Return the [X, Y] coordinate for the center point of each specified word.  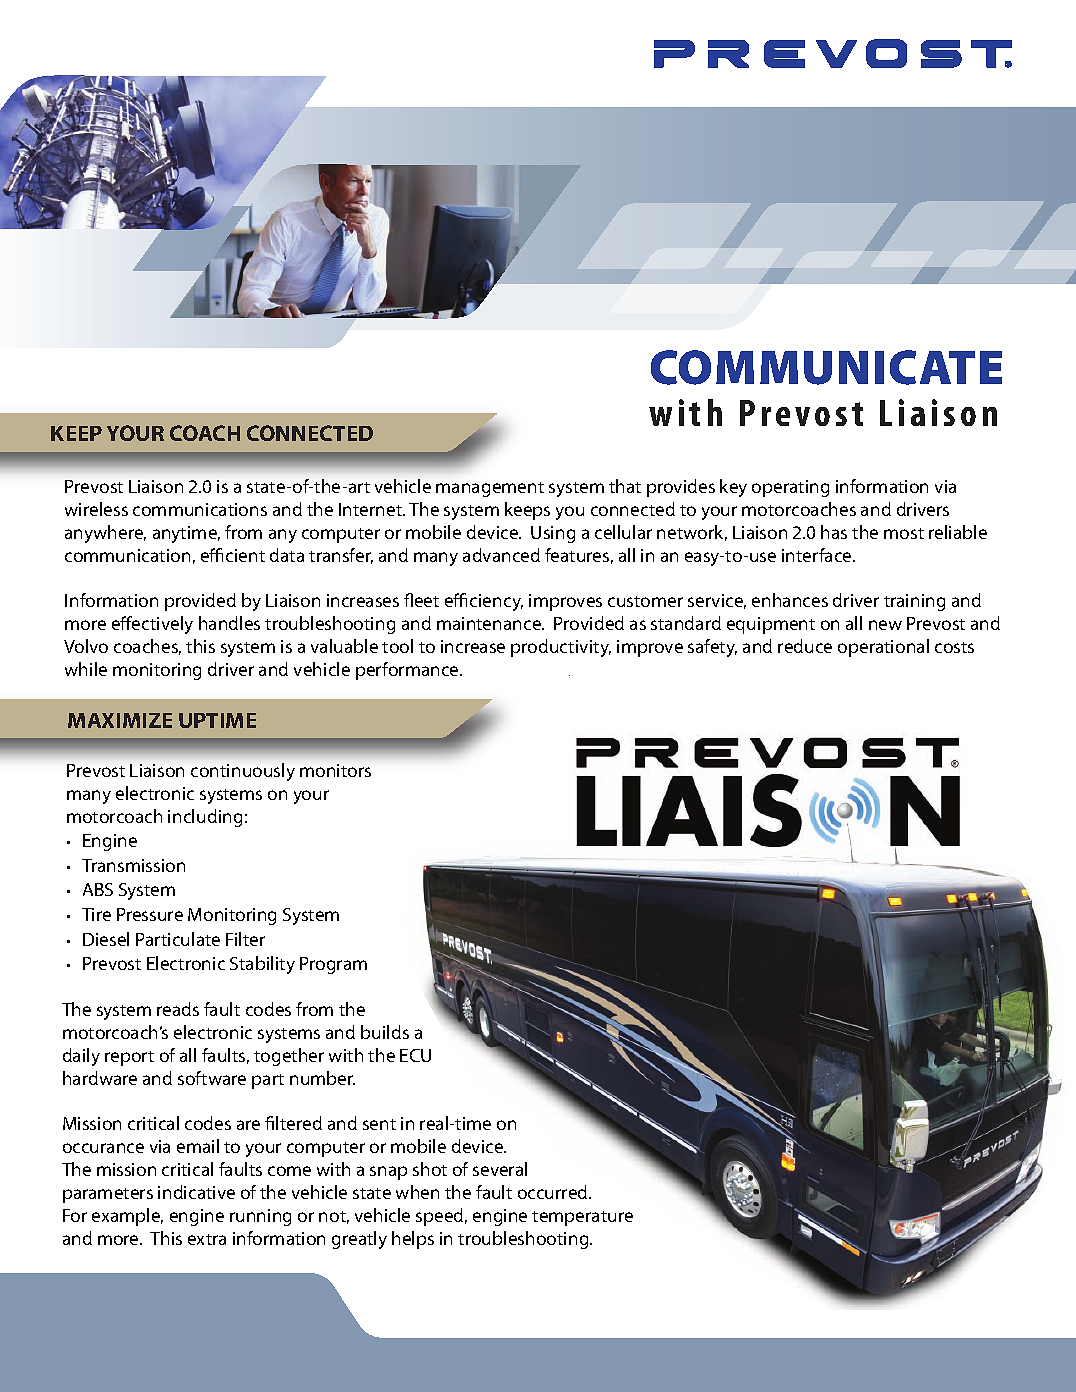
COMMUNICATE [826, 367]
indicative [196, 1192]
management [490, 489]
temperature [582, 1218]
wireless [96, 509]
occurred [554, 1192]
